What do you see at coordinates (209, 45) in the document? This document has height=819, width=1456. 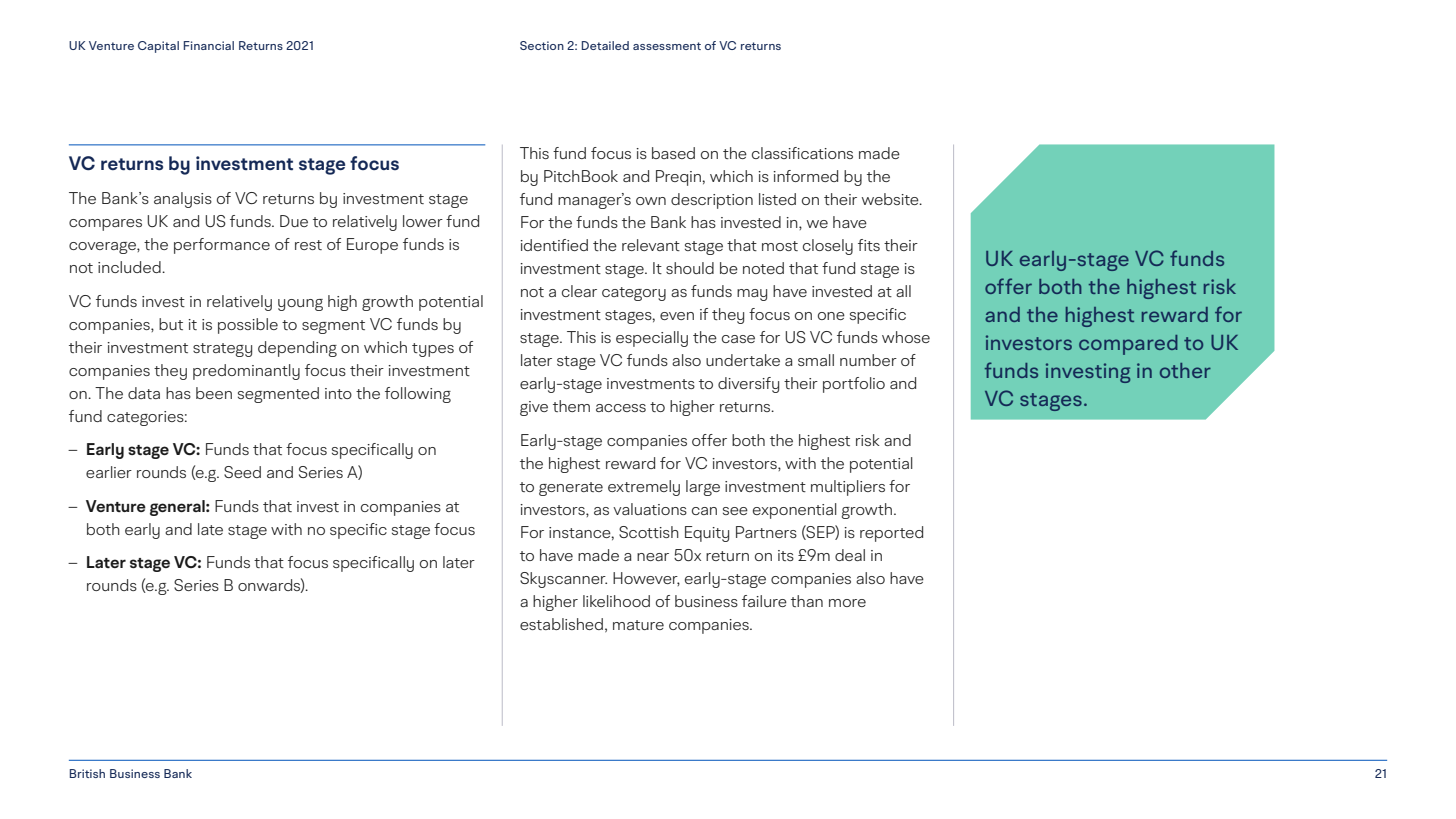 I see `Financial` at bounding box center [209, 45].
